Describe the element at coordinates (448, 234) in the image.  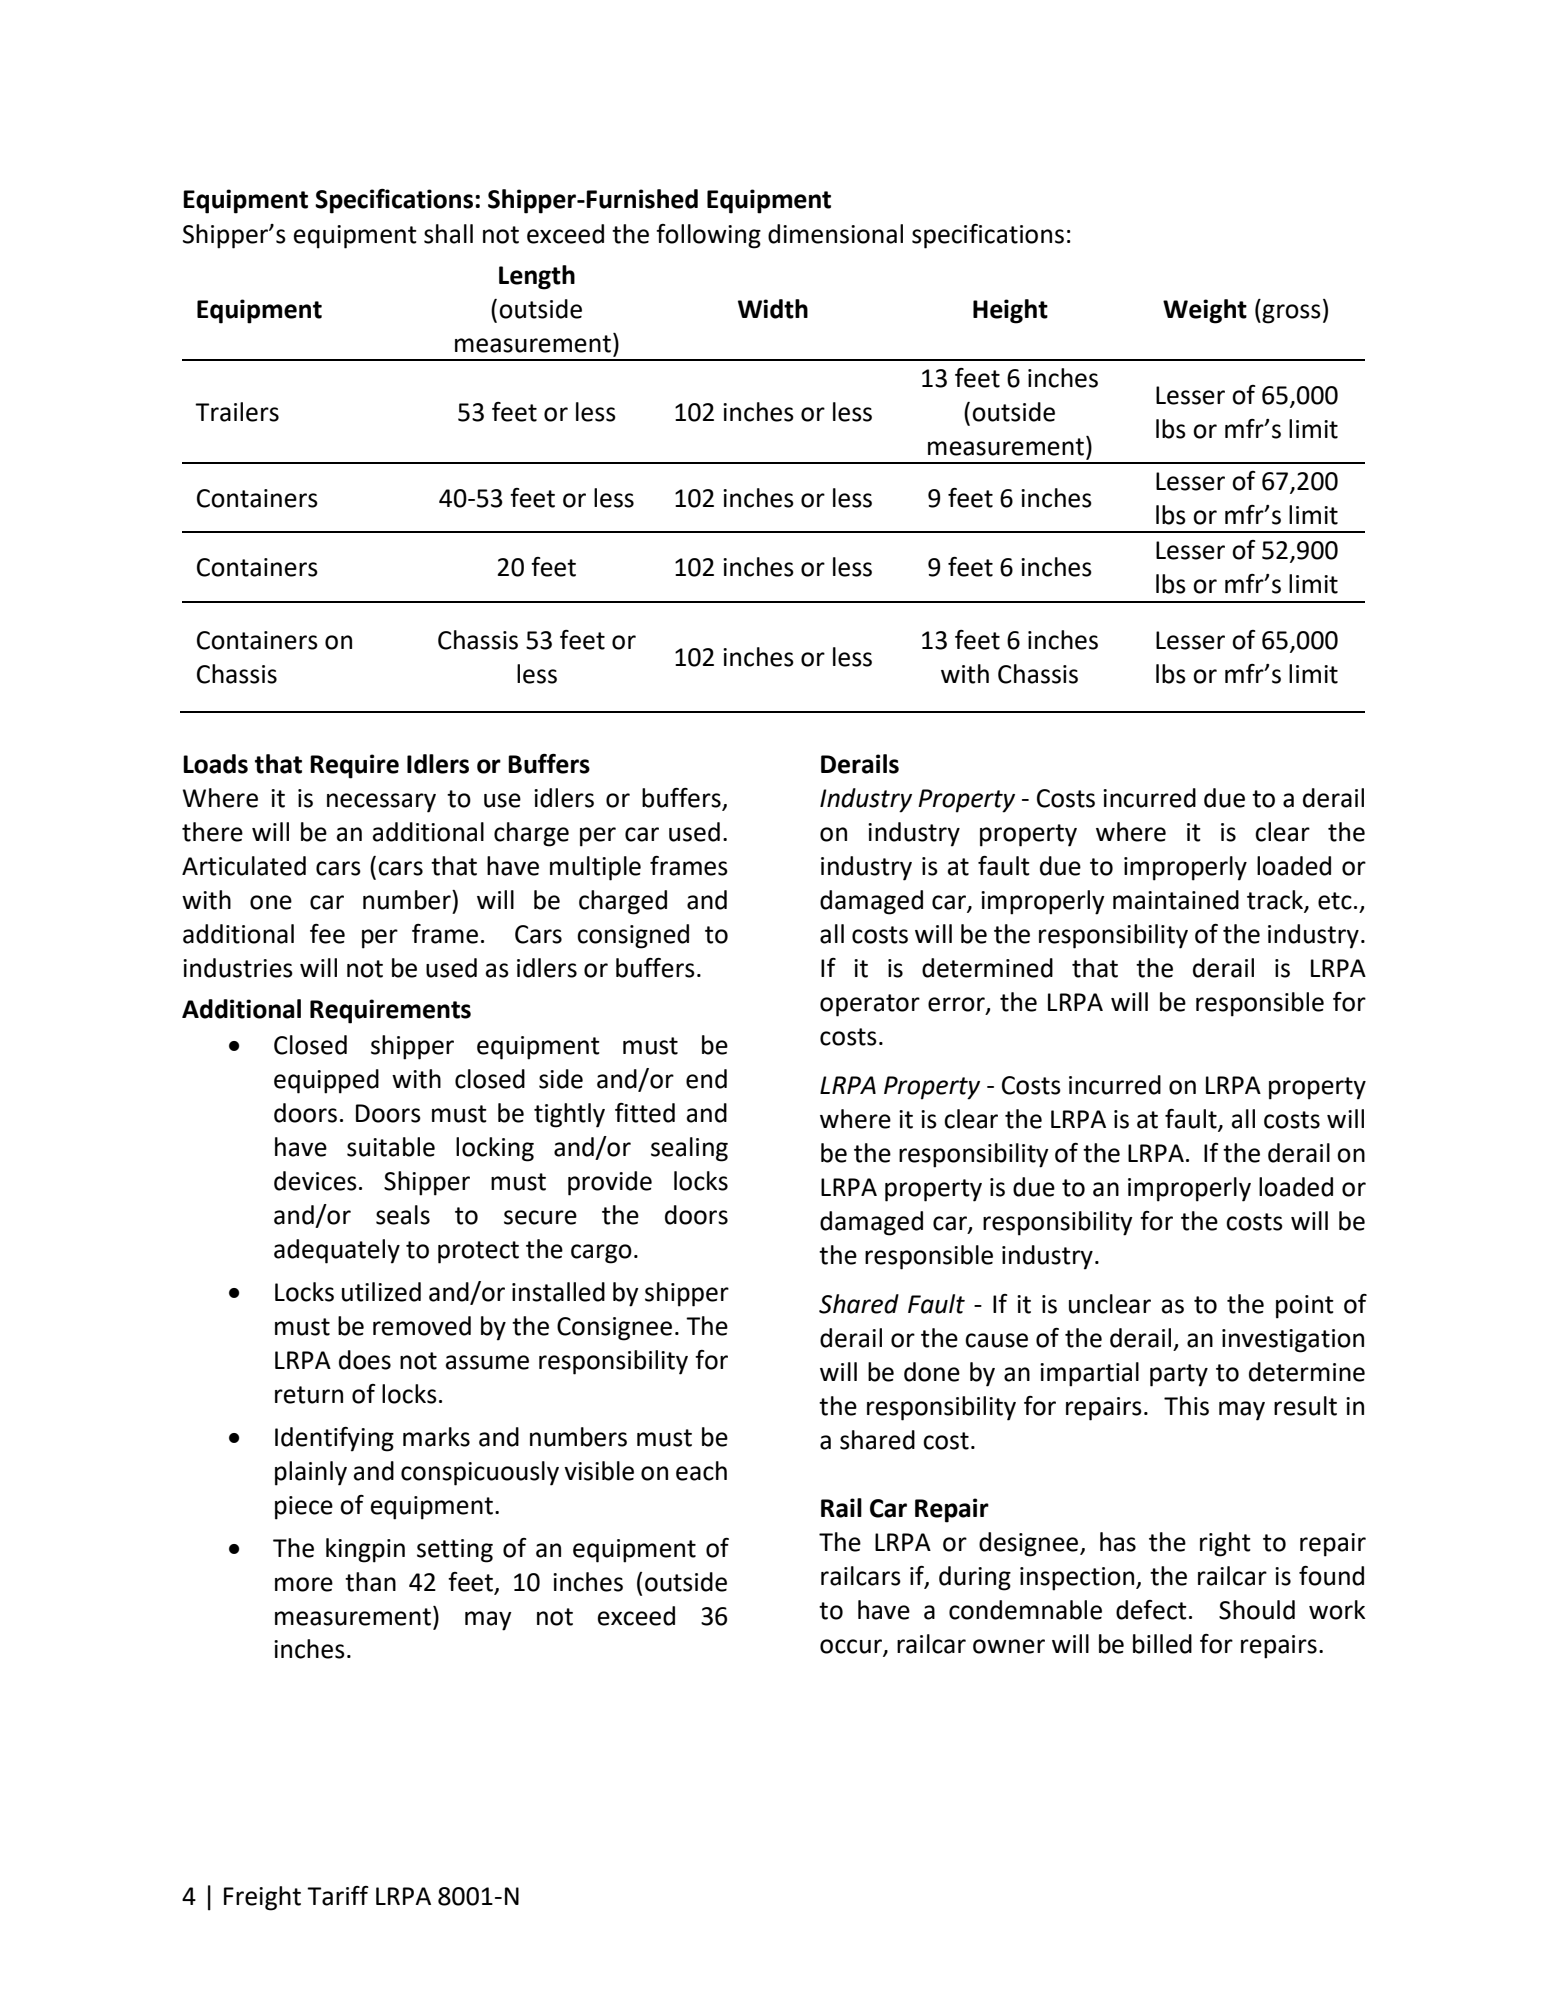
I see `shall` at that location.
